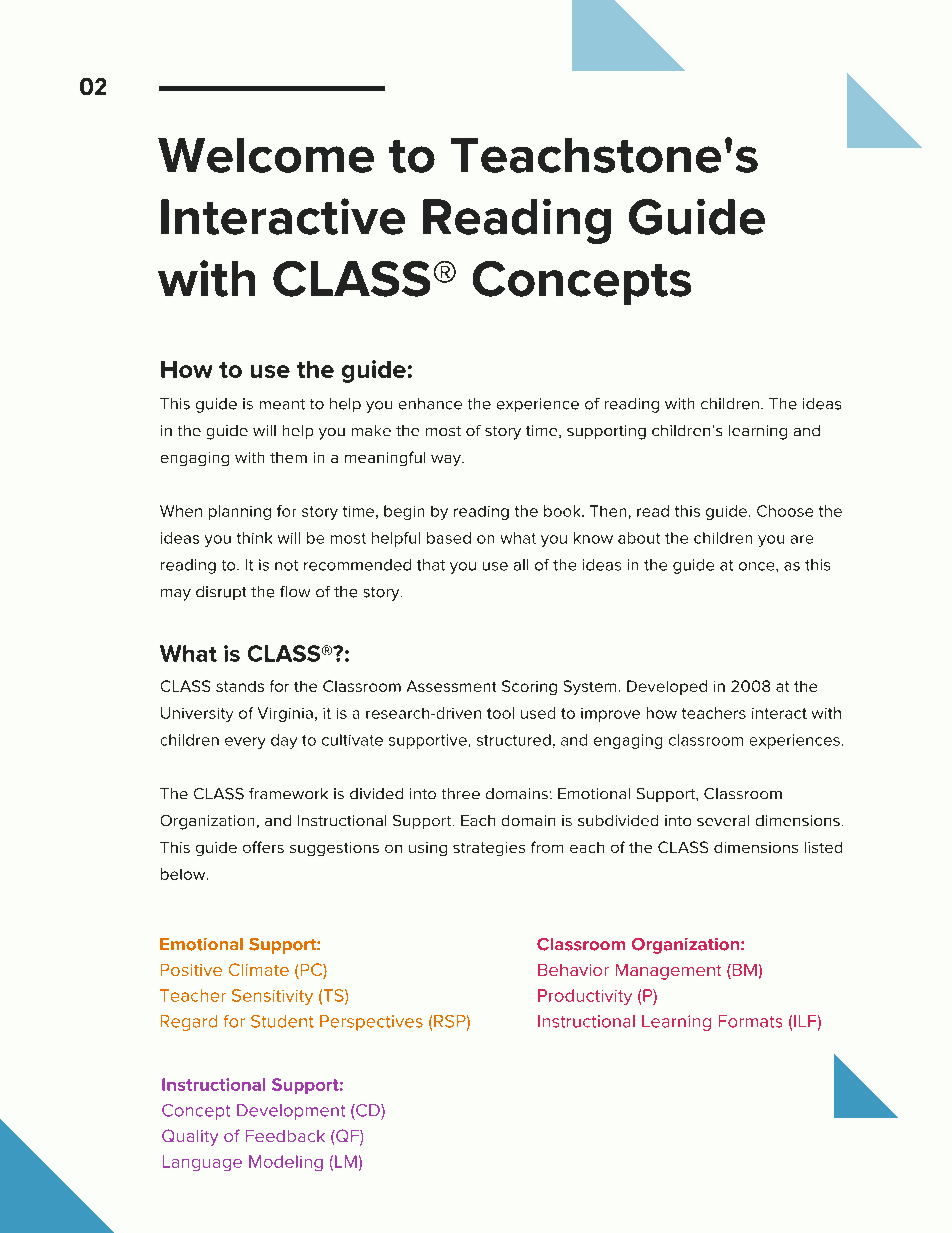 The image size is (952, 1233). What do you see at coordinates (266, 155) in the screenshot?
I see `Welcome` at bounding box center [266, 155].
